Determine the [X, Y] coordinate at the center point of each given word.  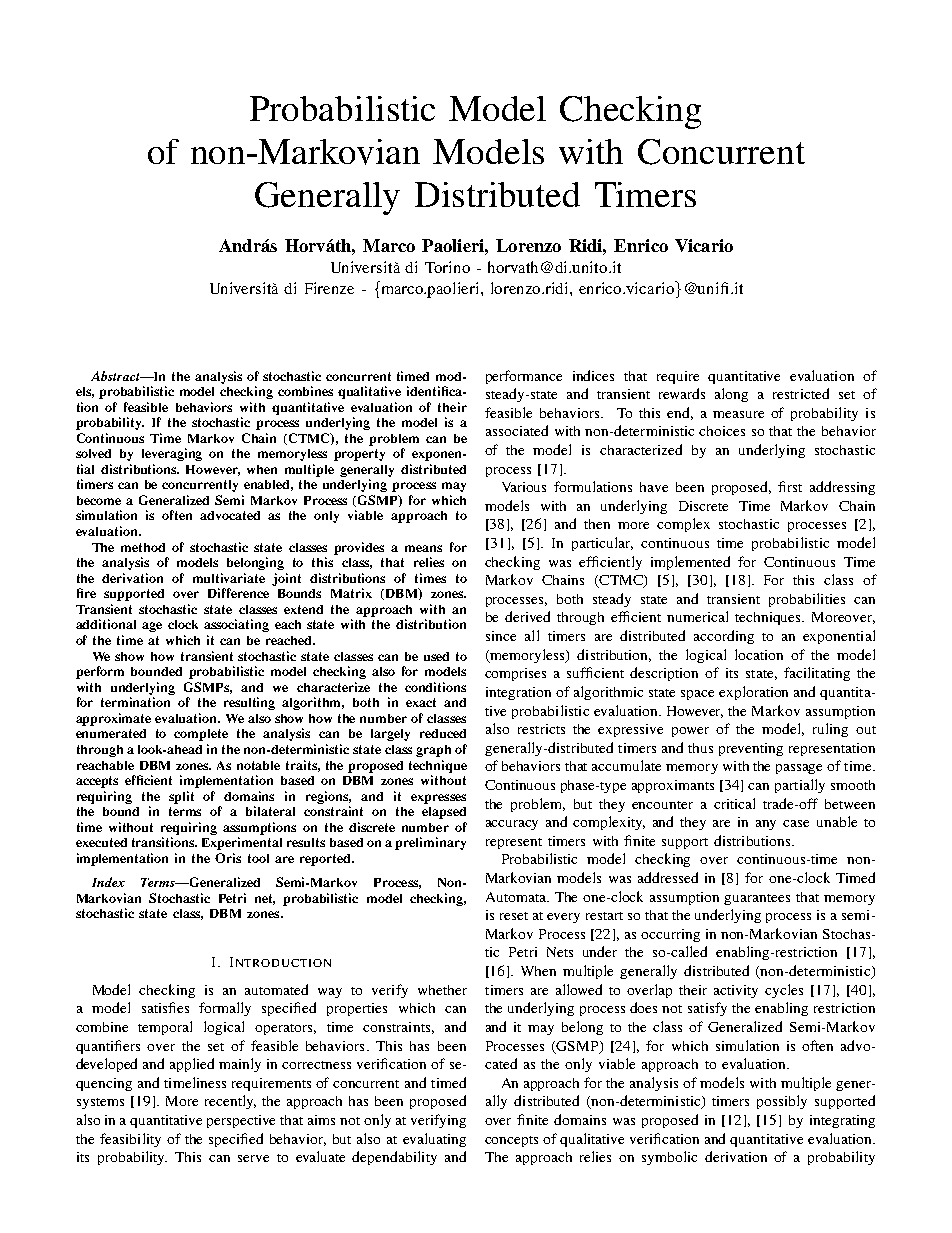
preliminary [430, 843]
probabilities [807, 600]
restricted [801, 393]
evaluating [434, 1140]
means [423, 548]
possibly [782, 1102]
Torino [447, 267]
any [766, 825]
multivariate [229, 578]
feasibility [130, 1140]
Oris [228, 858]
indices [593, 375]
